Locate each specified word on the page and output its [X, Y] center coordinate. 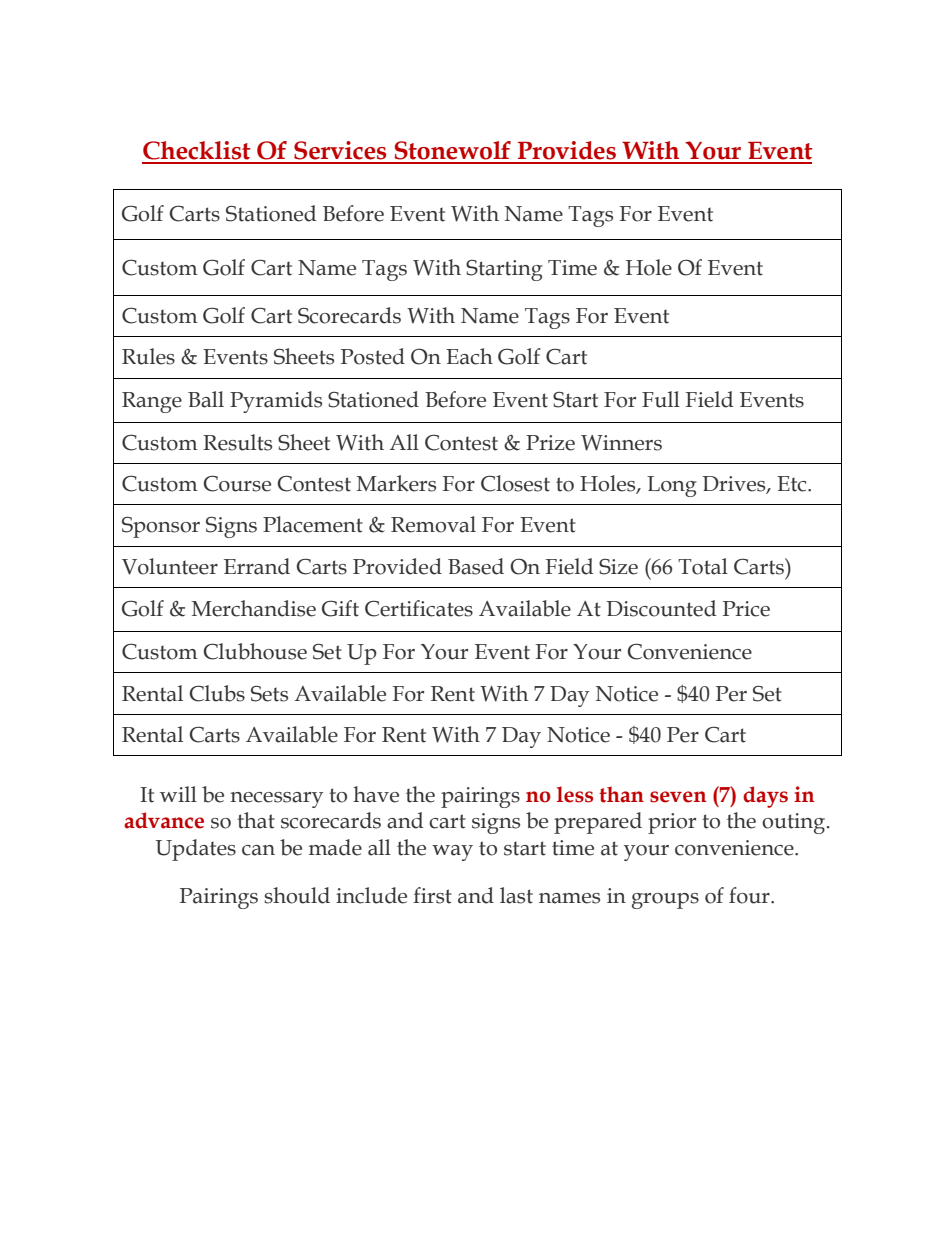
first [432, 895]
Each [469, 356]
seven [678, 797]
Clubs [217, 693]
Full [661, 399]
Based [476, 566]
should [297, 895]
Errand [257, 566]
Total [703, 566]
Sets [269, 694]
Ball [206, 399]
